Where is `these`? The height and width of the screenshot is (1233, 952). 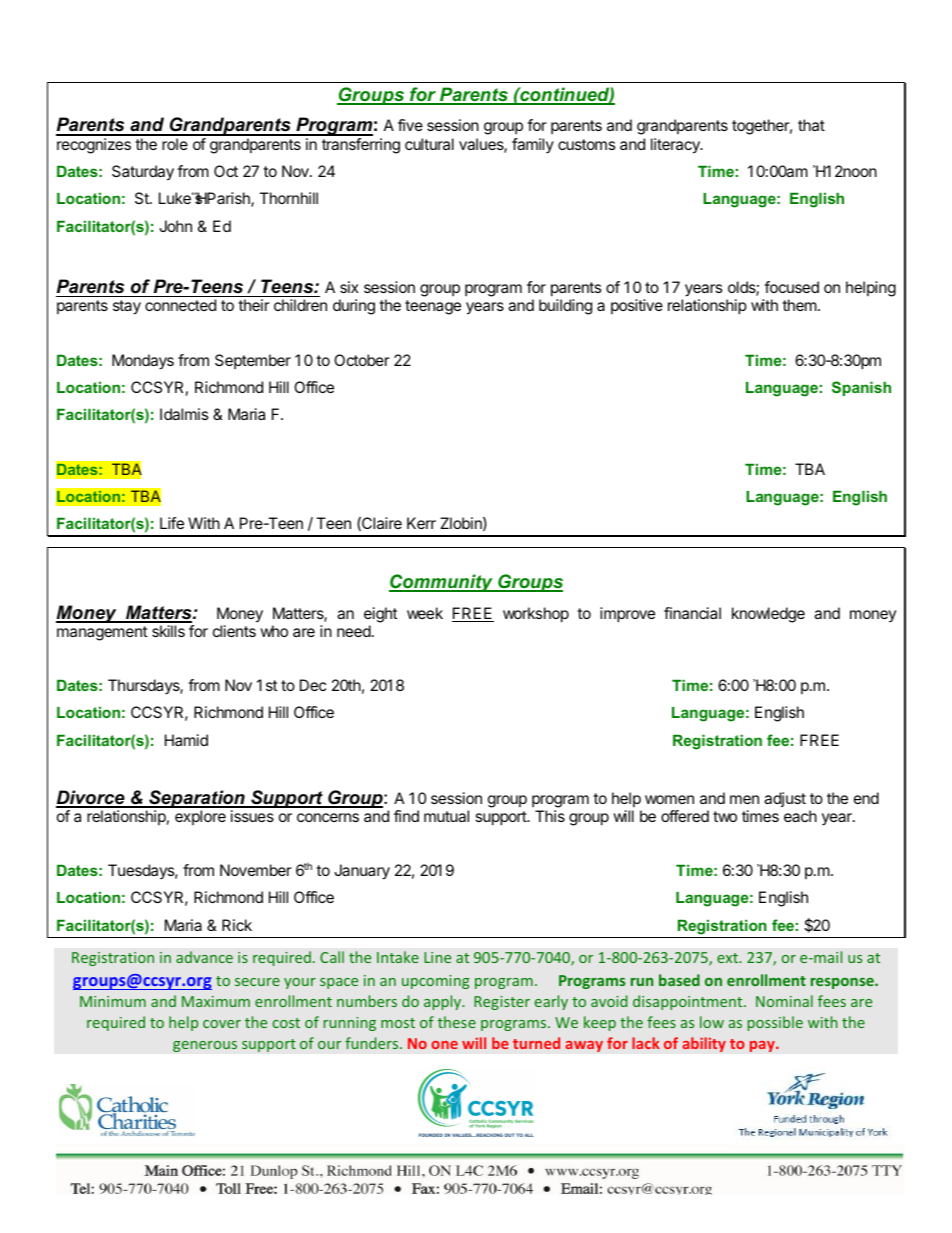 these is located at coordinates (457, 1022).
